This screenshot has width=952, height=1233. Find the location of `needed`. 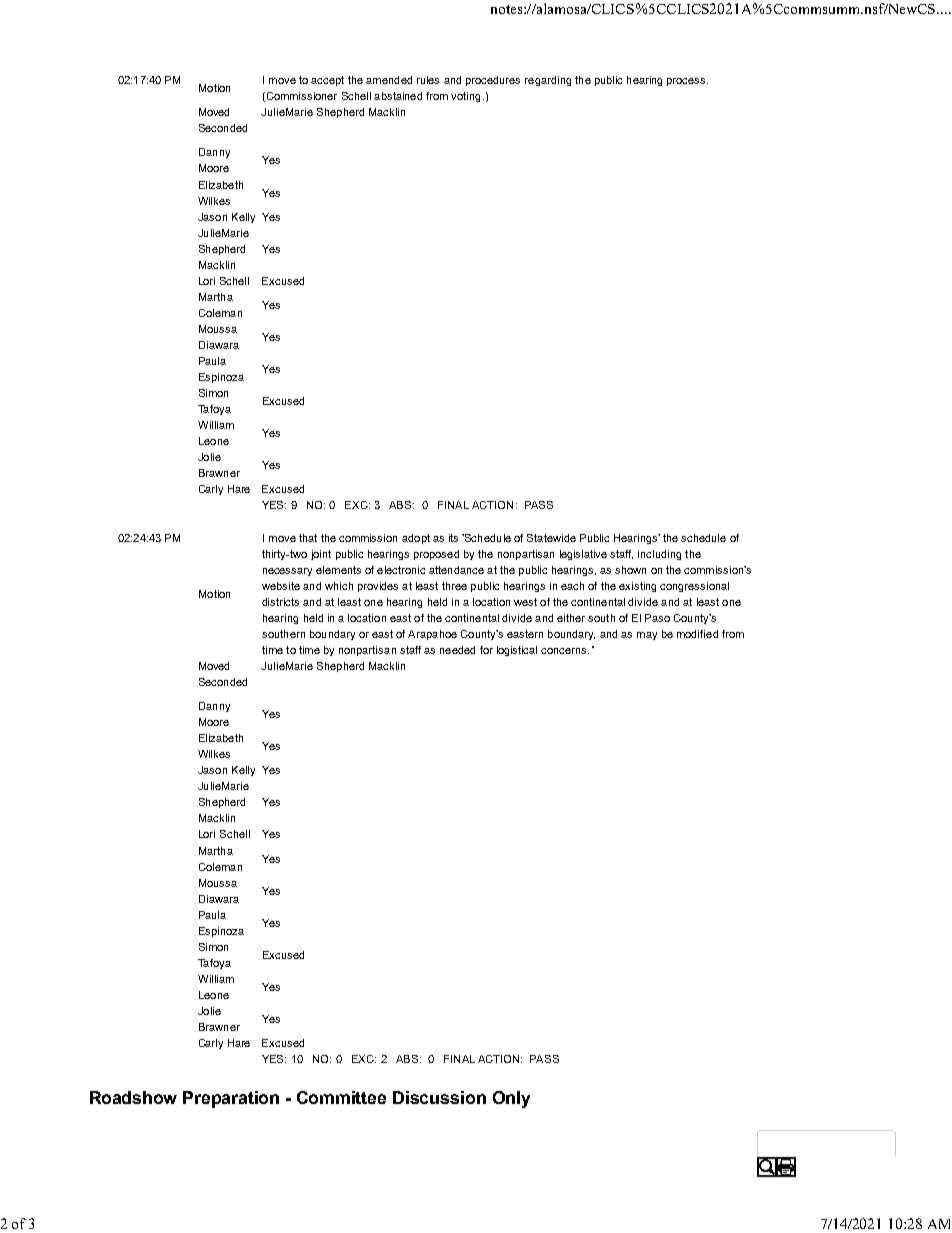

needed is located at coordinates (457, 650).
